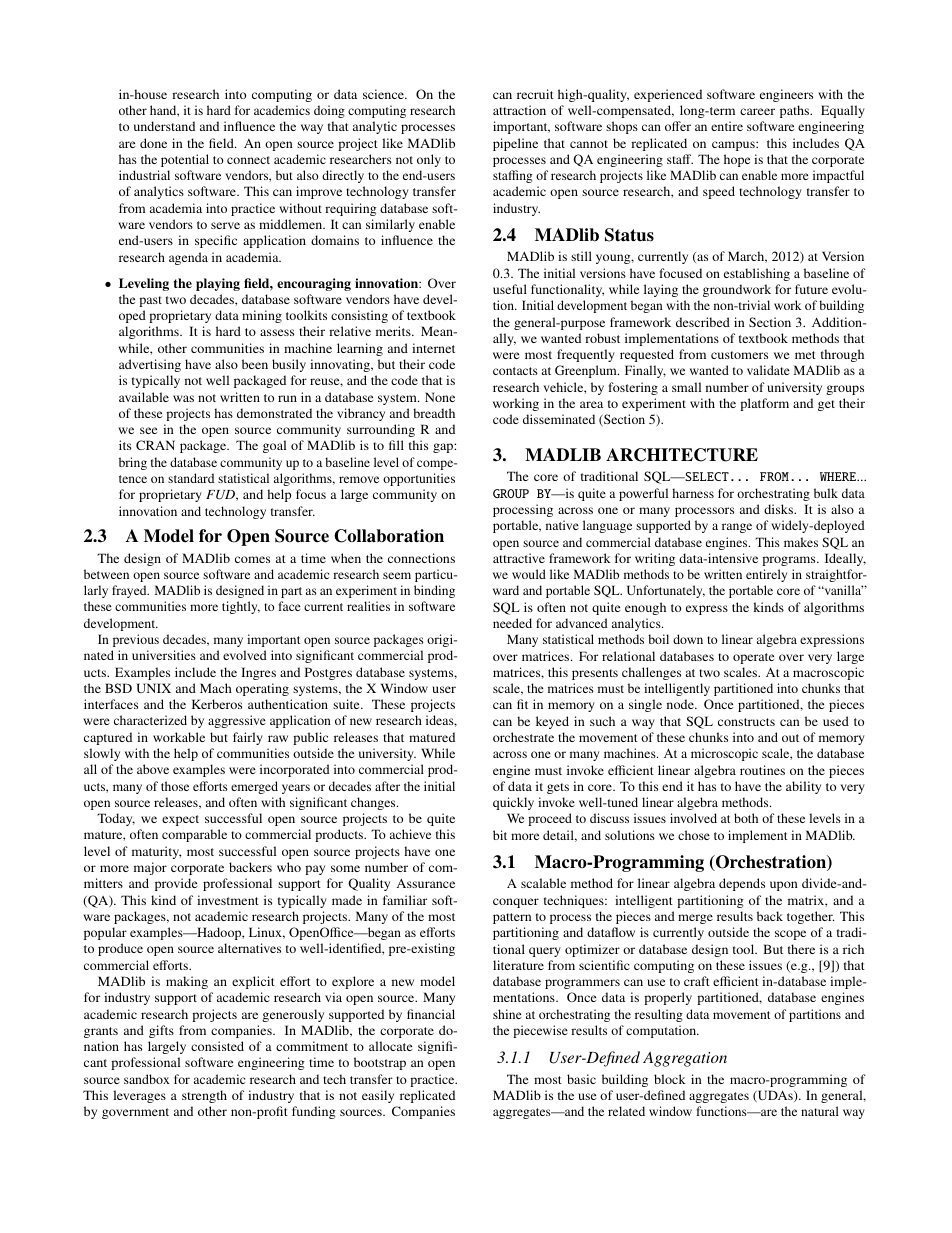 The image size is (952, 1233). What do you see at coordinates (434, 413) in the screenshot?
I see `breadth` at bounding box center [434, 413].
